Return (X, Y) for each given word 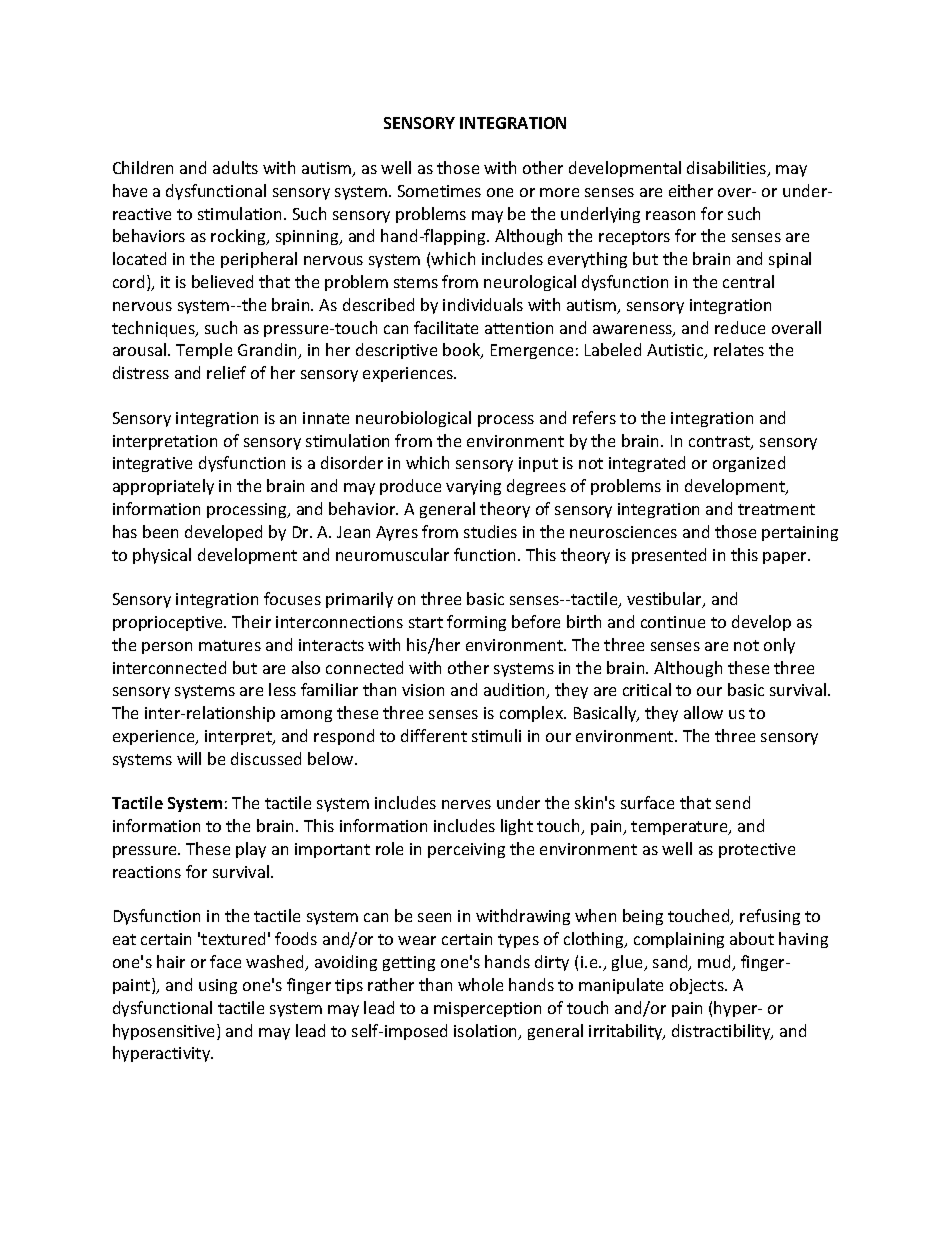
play (251, 850)
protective (757, 850)
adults (235, 167)
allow (703, 712)
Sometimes (439, 191)
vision (423, 690)
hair (171, 961)
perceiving (466, 850)
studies (490, 531)
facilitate (446, 327)
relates (739, 349)
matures (230, 645)
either (691, 190)
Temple (204, 351)
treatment (776, 509)
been (160, 531)
